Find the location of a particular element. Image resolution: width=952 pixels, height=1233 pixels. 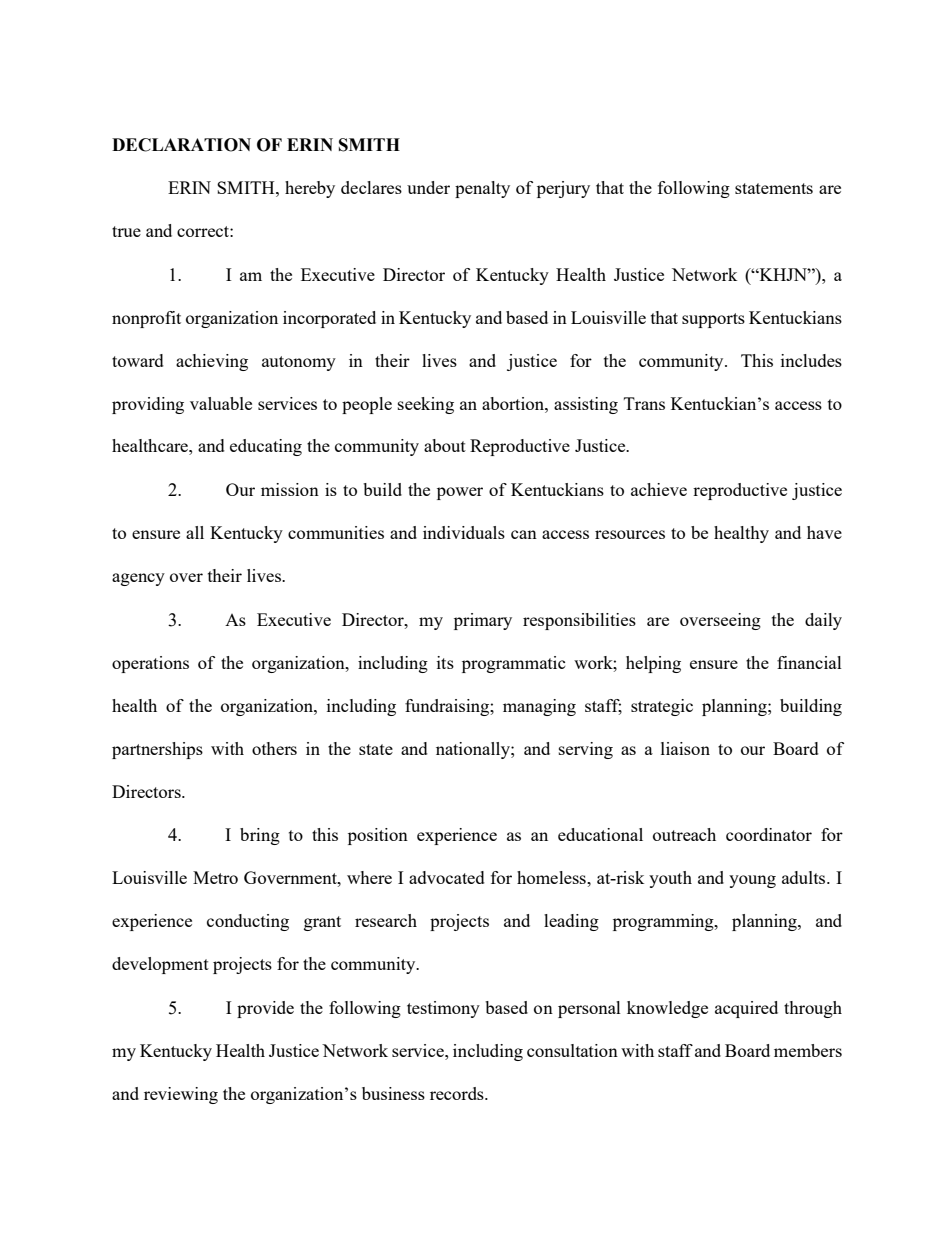

reviewing is located at coordinates (181, 1095).
